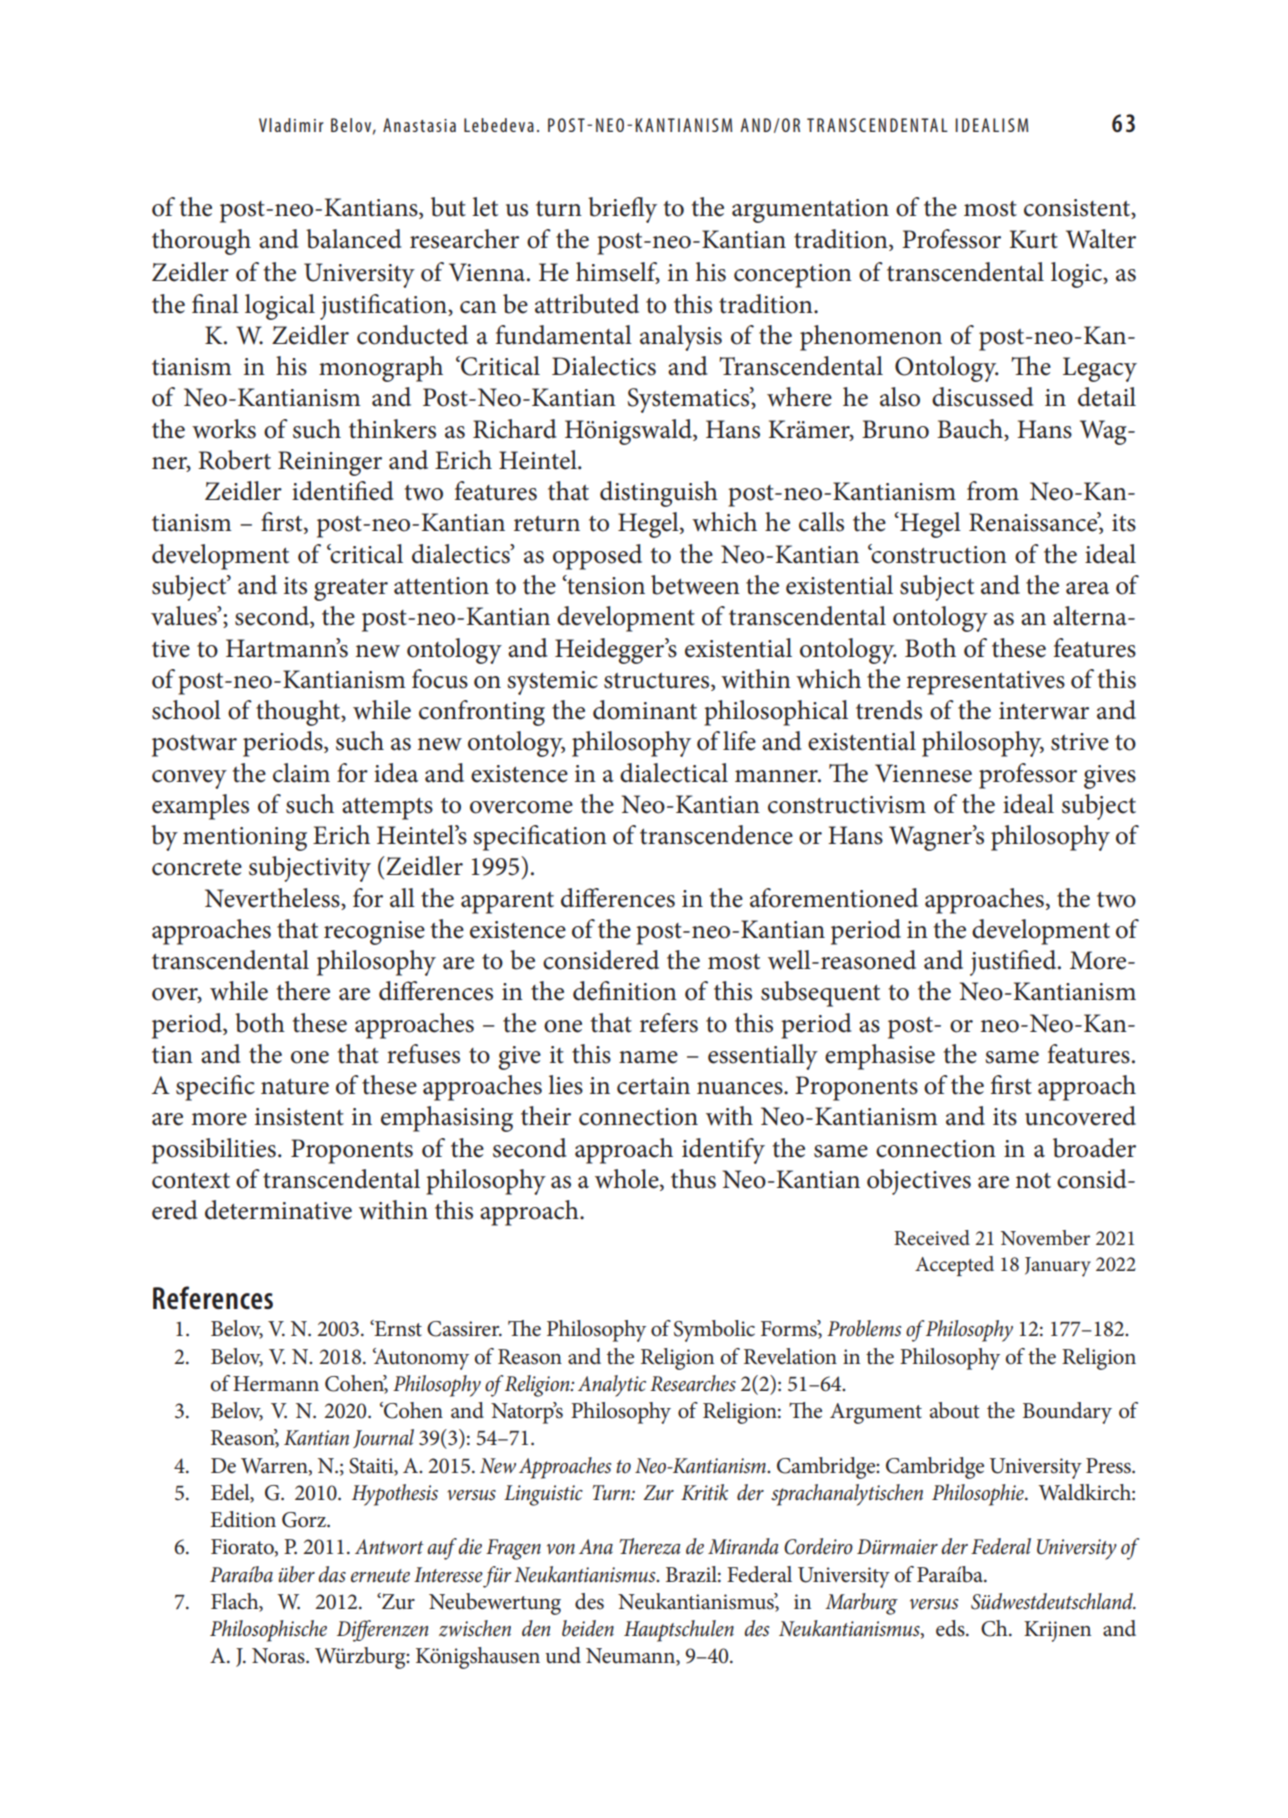  What do you see at coordinates (291, 125) in the screenshot?
I see `Vladimir` at bounding box center [291, 125].
